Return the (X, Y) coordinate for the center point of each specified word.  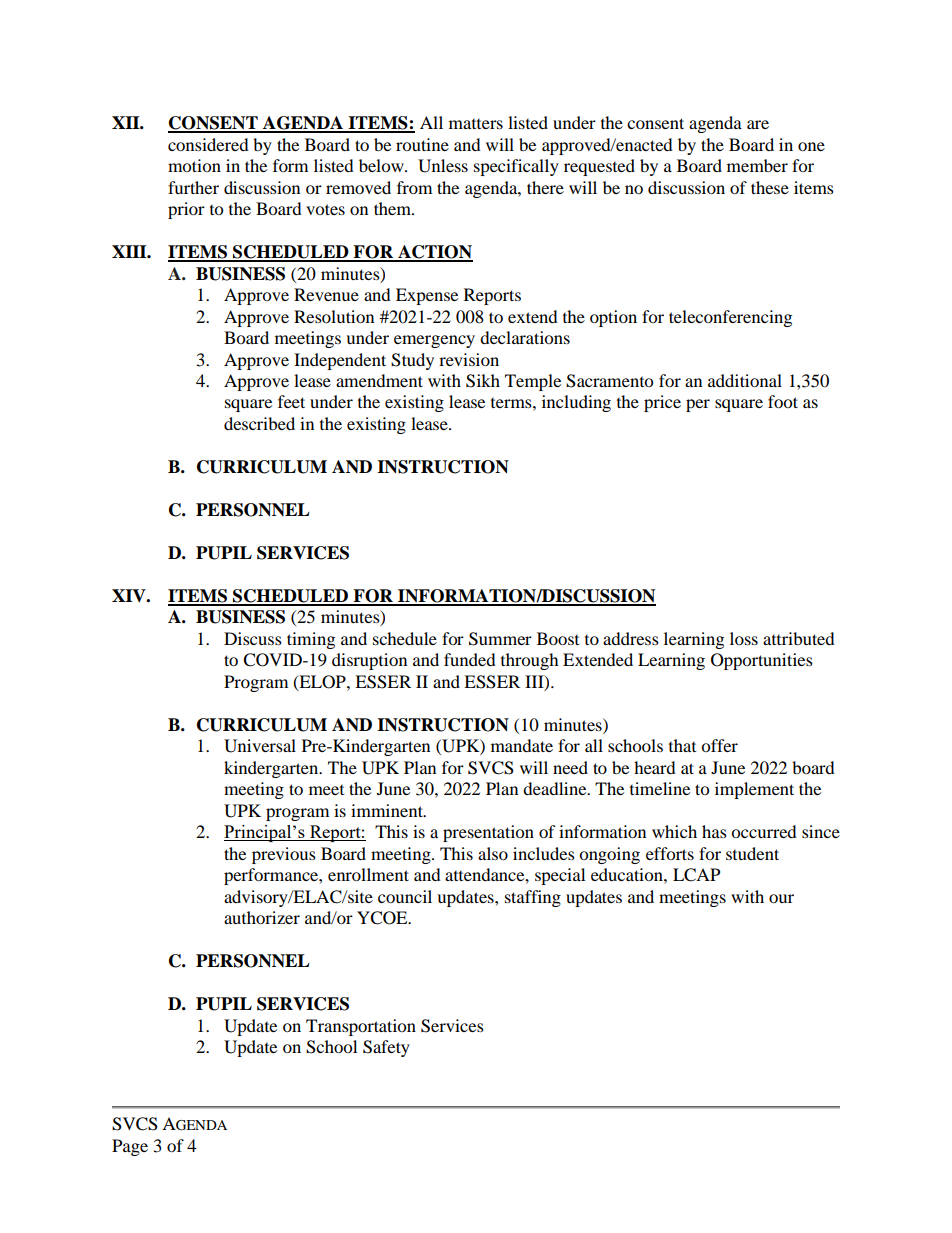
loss (744, 638)
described (259, 423)
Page (130, 1147)
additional (745, 380)
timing (311, 640)
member (757, 165)
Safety (386, 1048)
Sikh (483, 381)
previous (284, 855)
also (493, 853)
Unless (443, 166)
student (752, 853)
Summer (500, 639)
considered (208, 144)
